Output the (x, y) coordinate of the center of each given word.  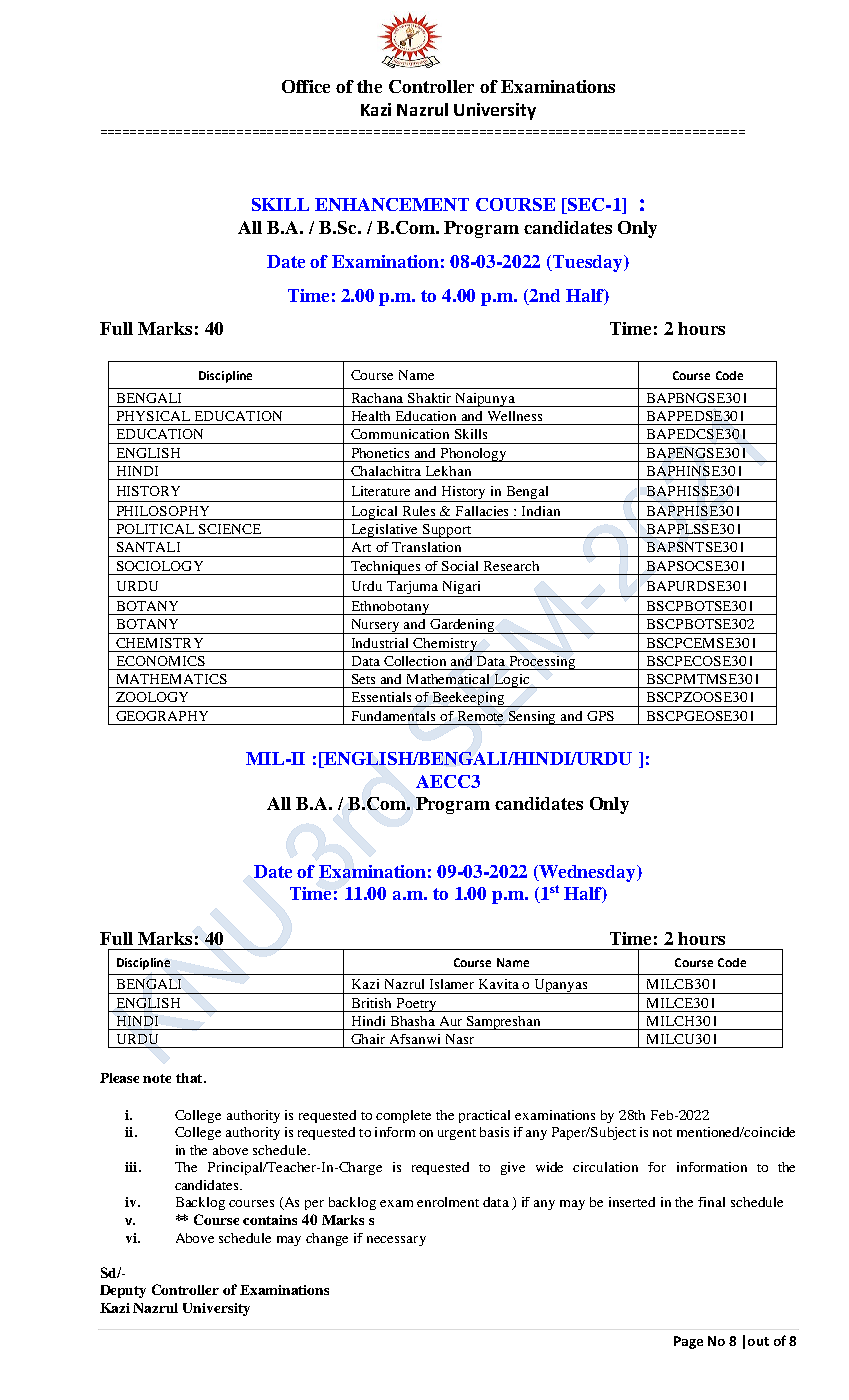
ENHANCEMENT (392, 204)
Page (688, 1342)
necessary (396, 1241)
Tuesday (588, 263)
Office (306, 86)
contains (270, 1220)
